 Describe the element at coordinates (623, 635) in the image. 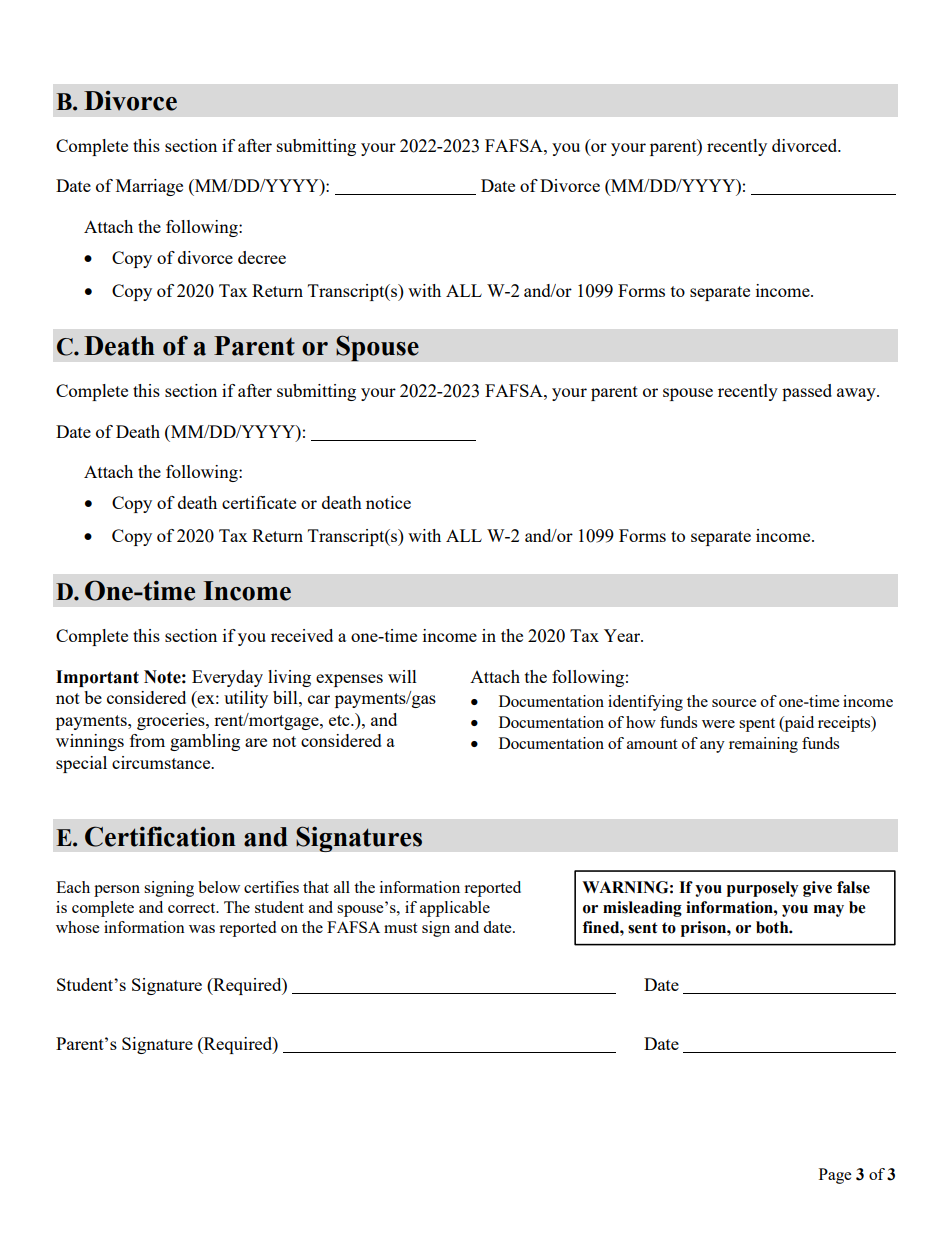

I see `Year` at that location.
